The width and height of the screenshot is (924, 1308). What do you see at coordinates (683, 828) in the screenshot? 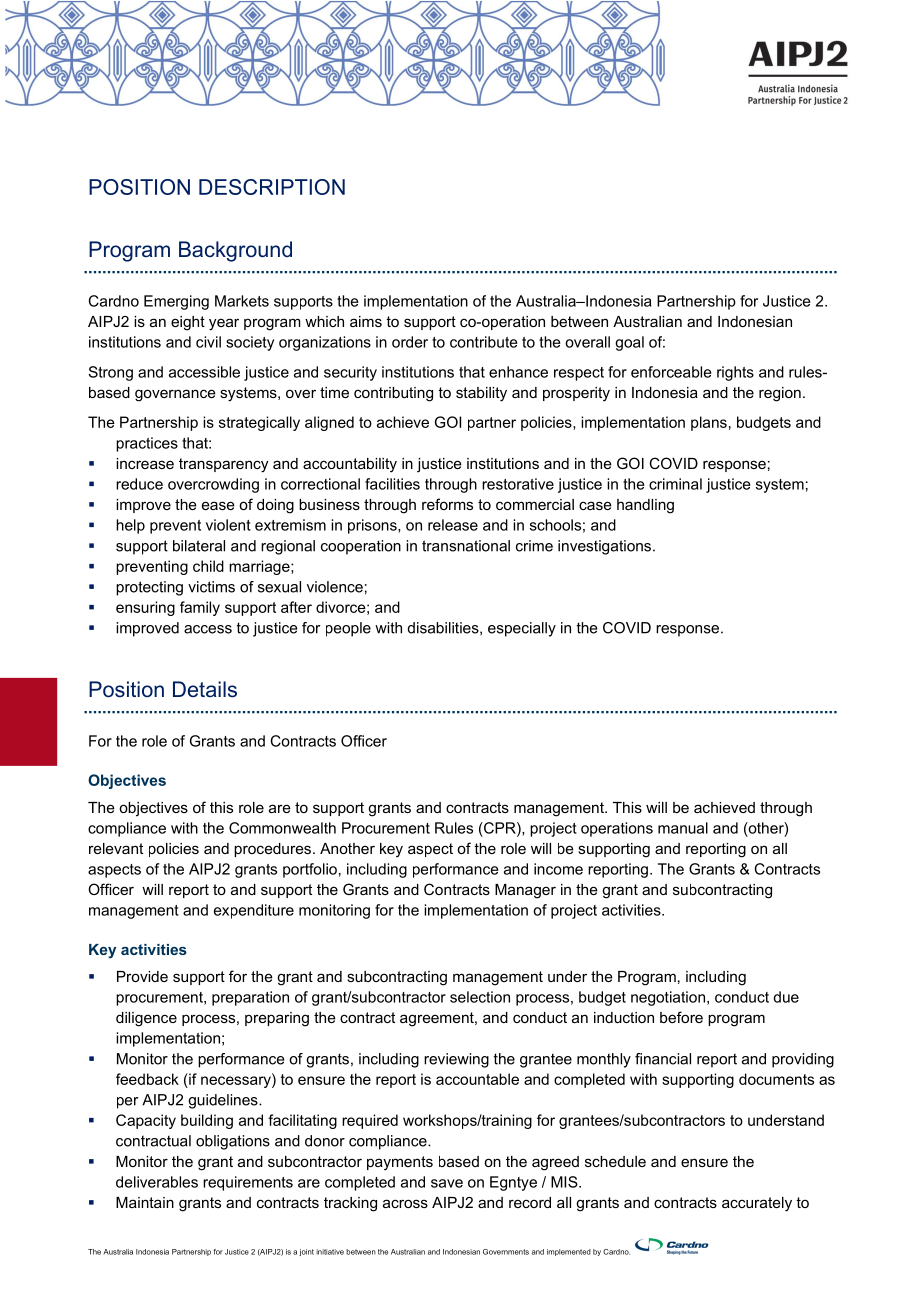
I see `manual` at bounding box center [683, 828].
